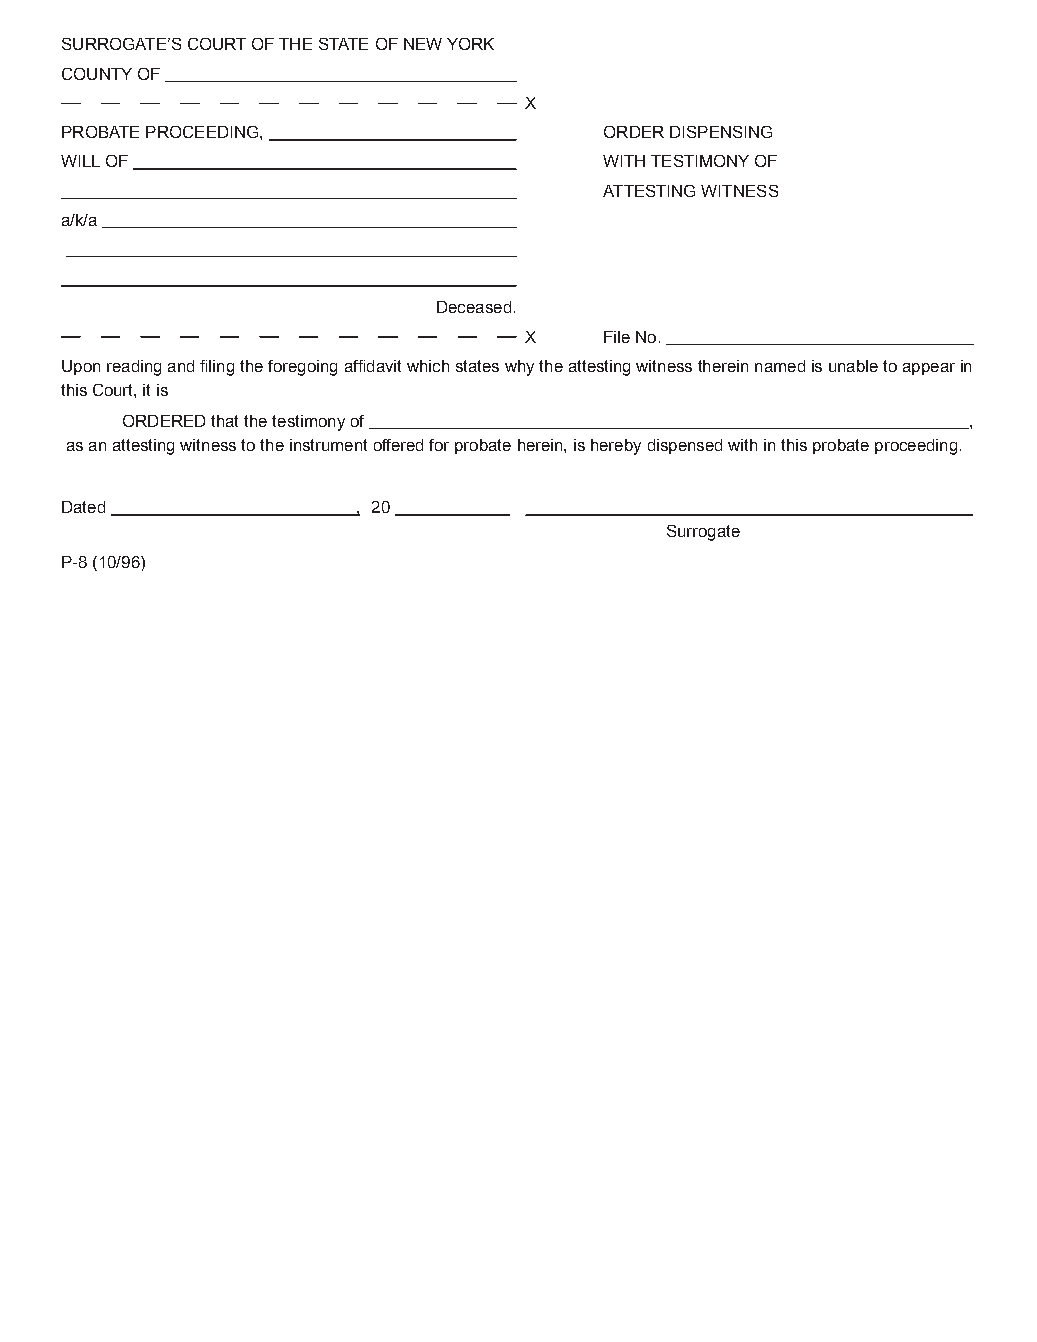 The image size is (1037, 1342). I want to click on COUNTY, so click(97, 74).
